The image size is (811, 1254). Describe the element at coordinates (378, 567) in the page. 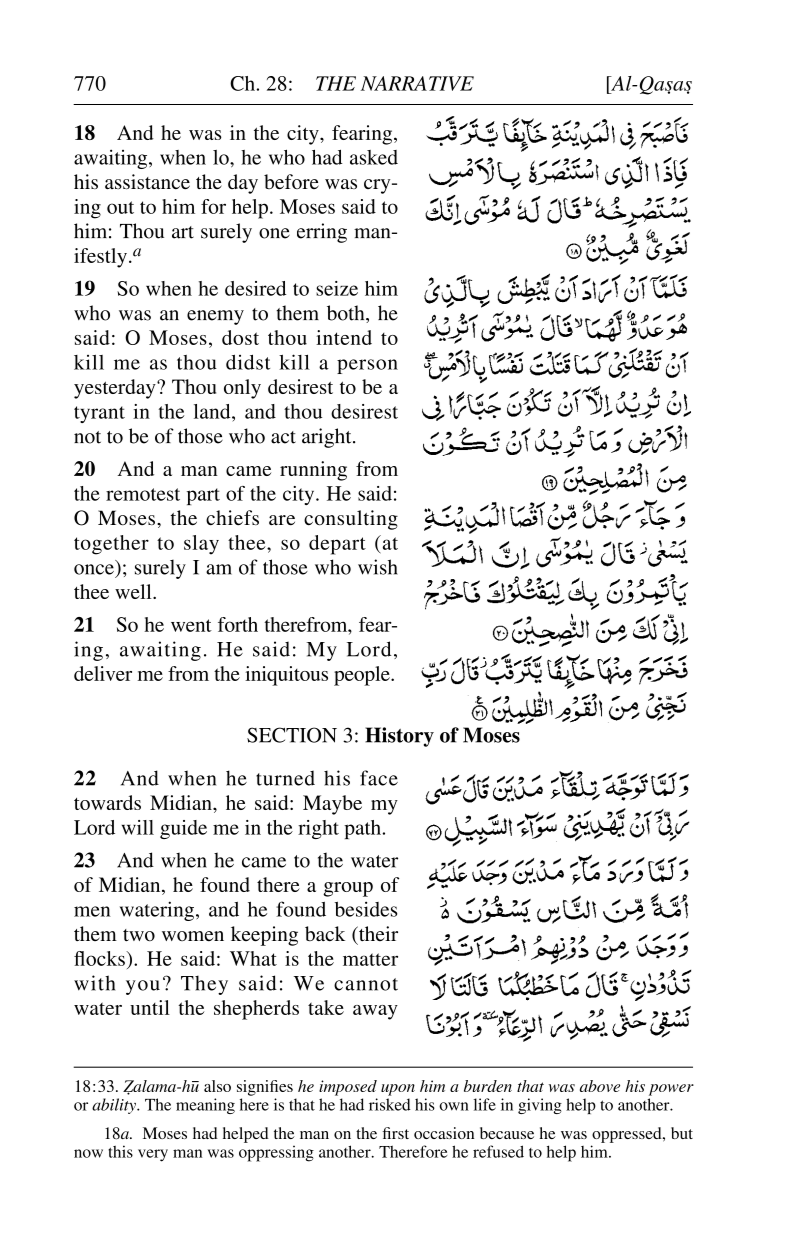

I see `wish` at that location.
